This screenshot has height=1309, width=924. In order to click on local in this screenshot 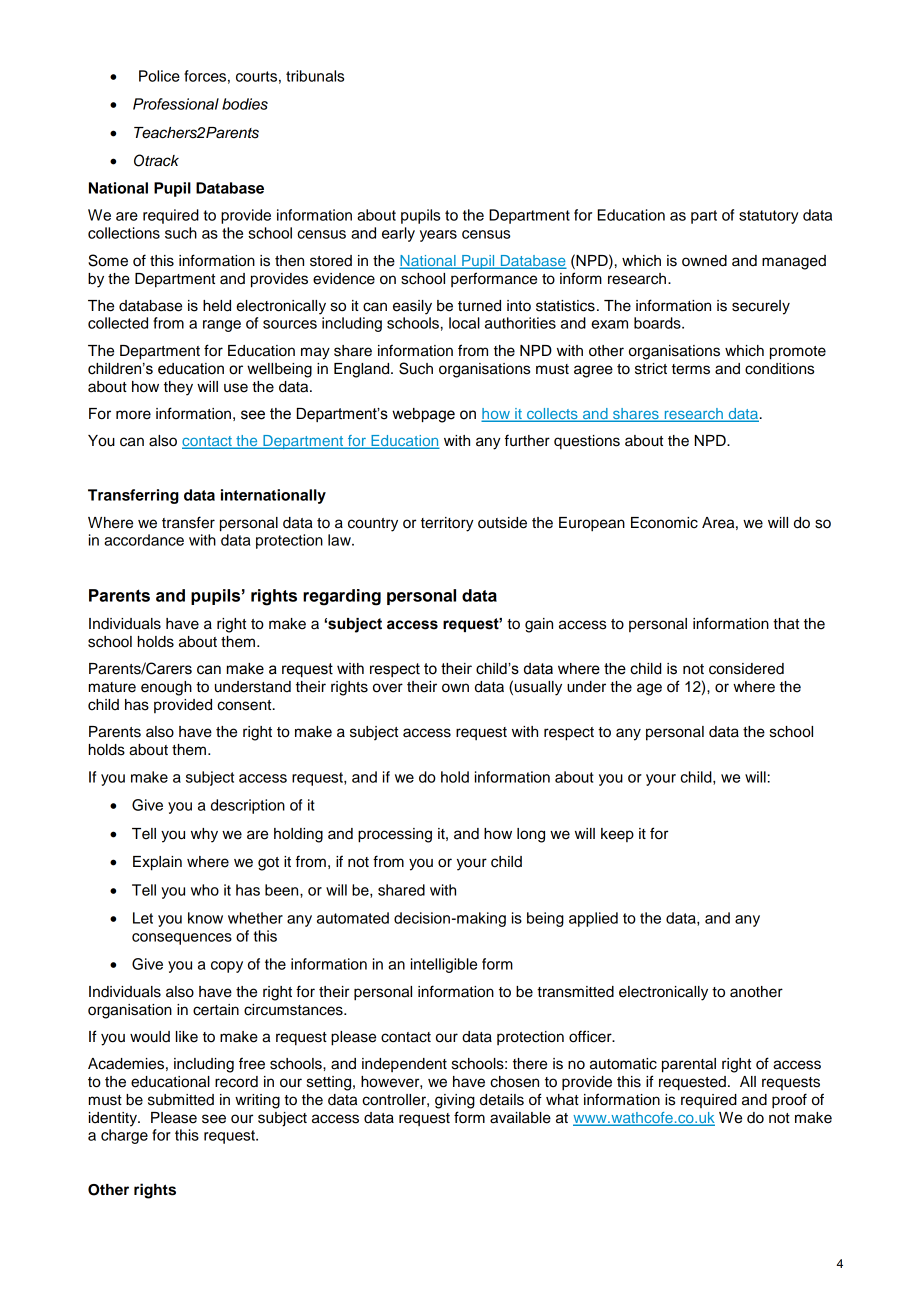, I will do `click(464, 323)`.
